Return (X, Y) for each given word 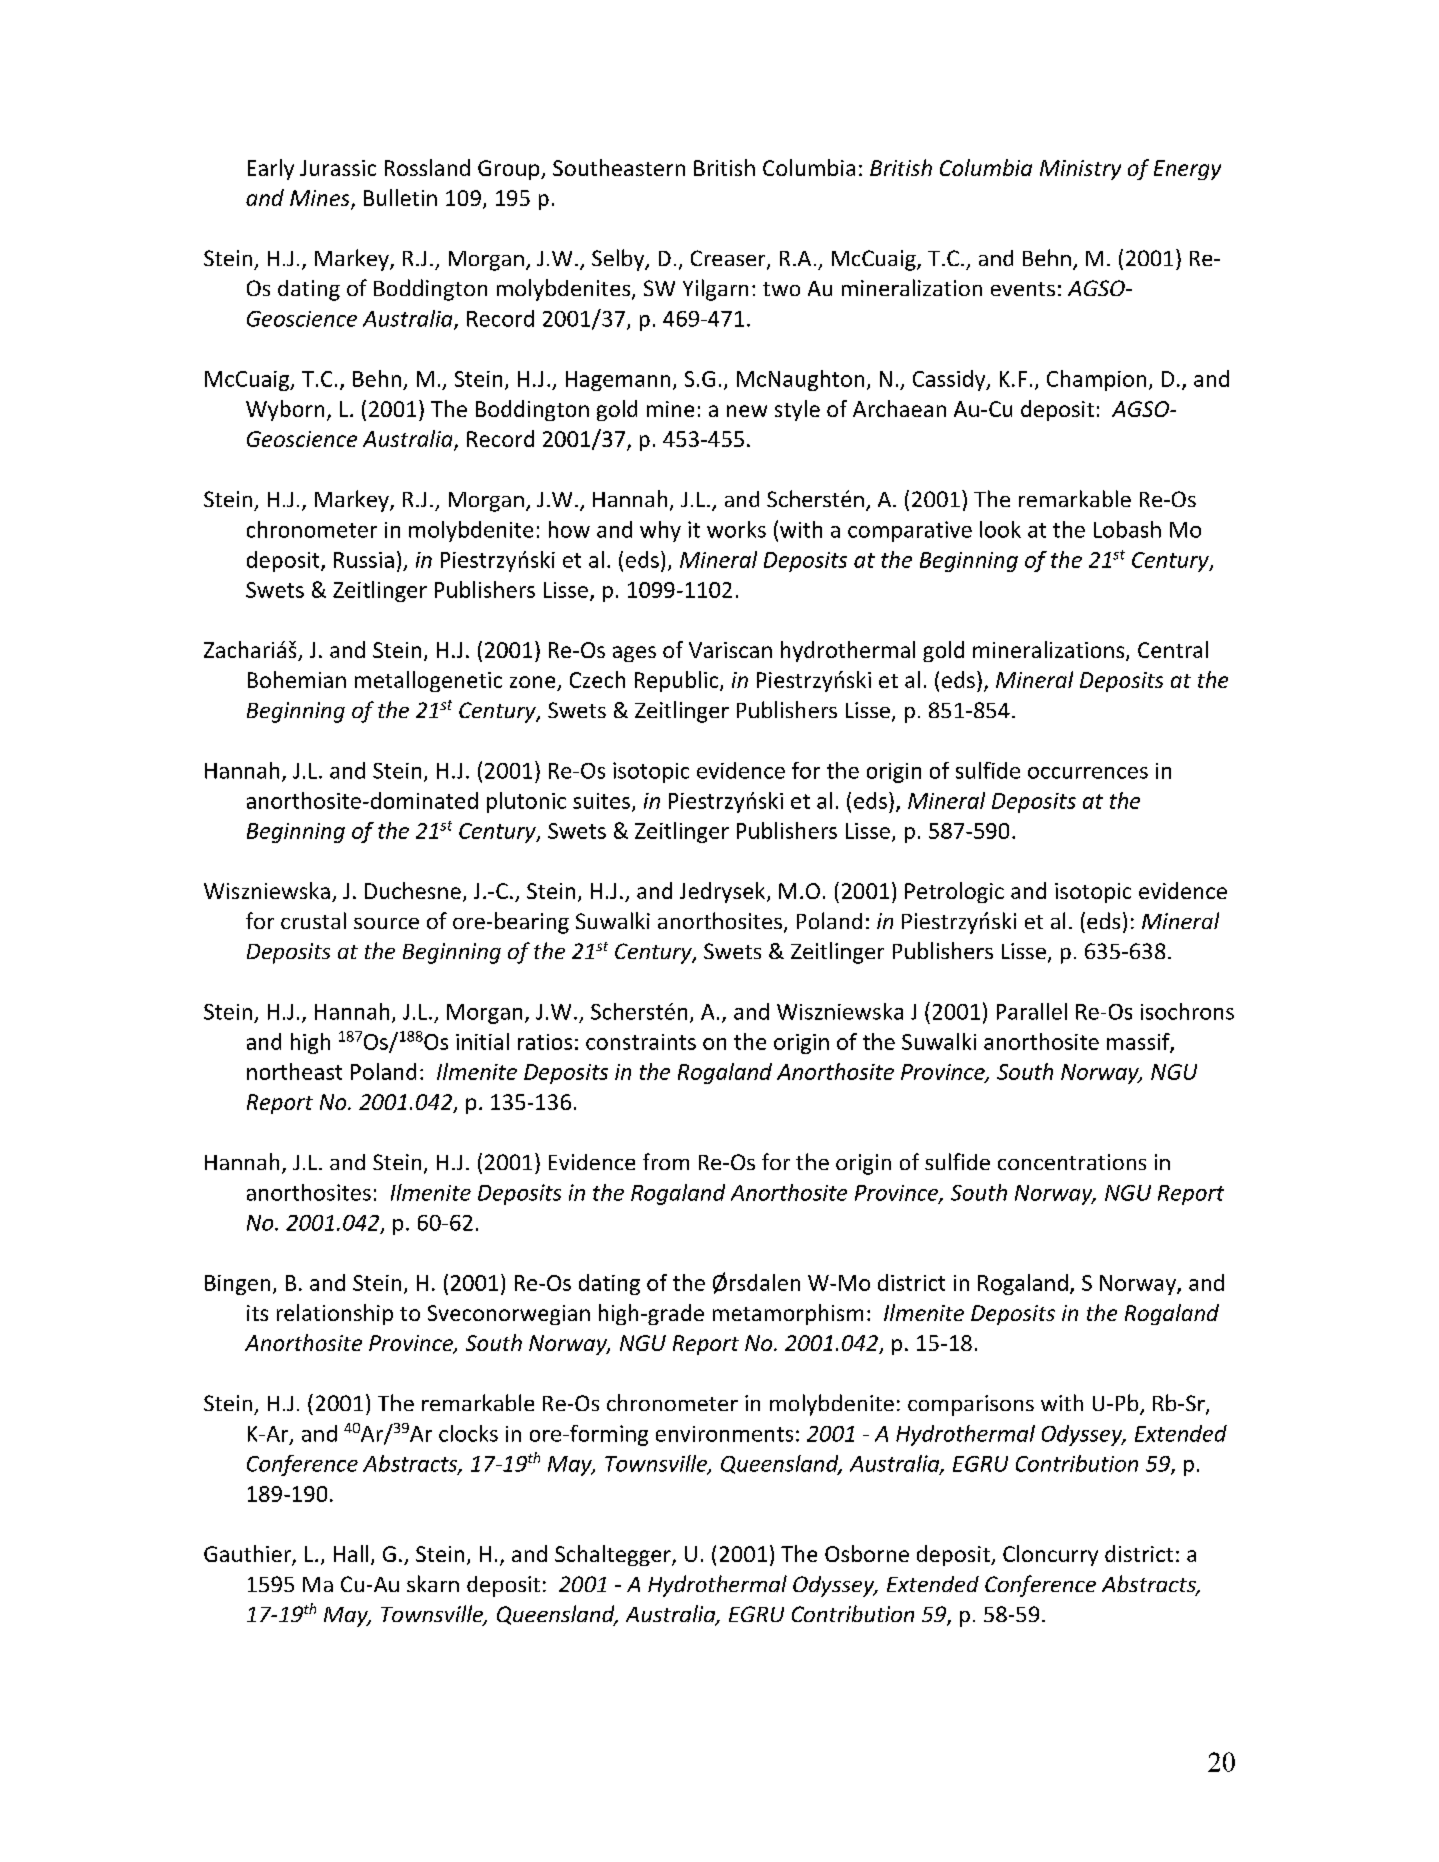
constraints (641, 1042)
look (1000, 529)
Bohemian (297, 679)
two (781, 289)
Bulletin (400, 197)
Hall (351, 1553)
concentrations (1072, 1162)
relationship (335, 1314)
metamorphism (788, 1314)
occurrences (1088, 773)
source (386, 923)
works (736, 529)
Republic (678, 681)
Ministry (1080, 170)
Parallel (1032, 1011)
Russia (364, 560)
